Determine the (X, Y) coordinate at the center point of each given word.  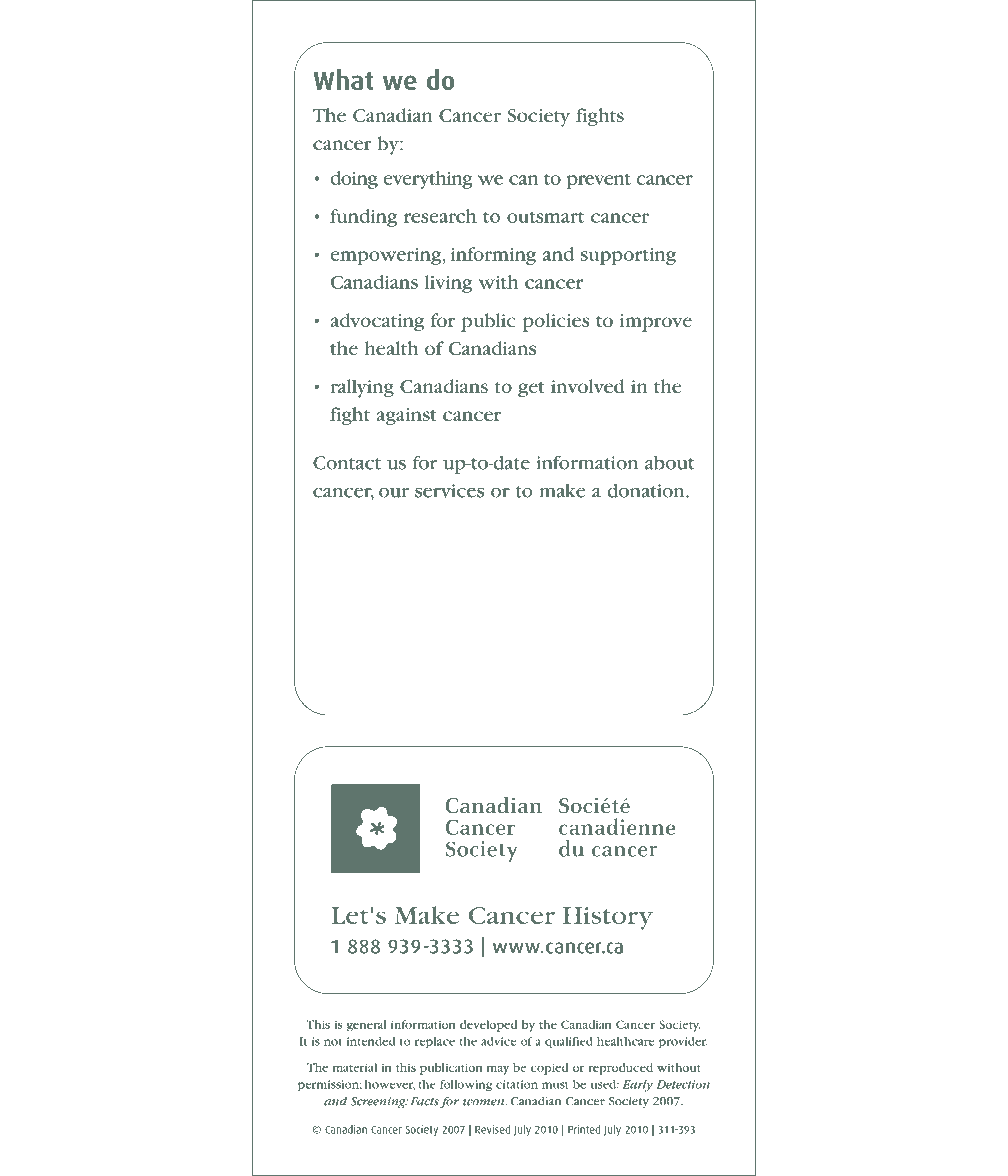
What (343, 79)
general (367, 1026)
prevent (599, 181)
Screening (379, 1103)
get (531, 389)
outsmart (545, 217)
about (669, 462)
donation (647, 490)
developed (488, 1026)
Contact (347, 463)
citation (517, 1084)
